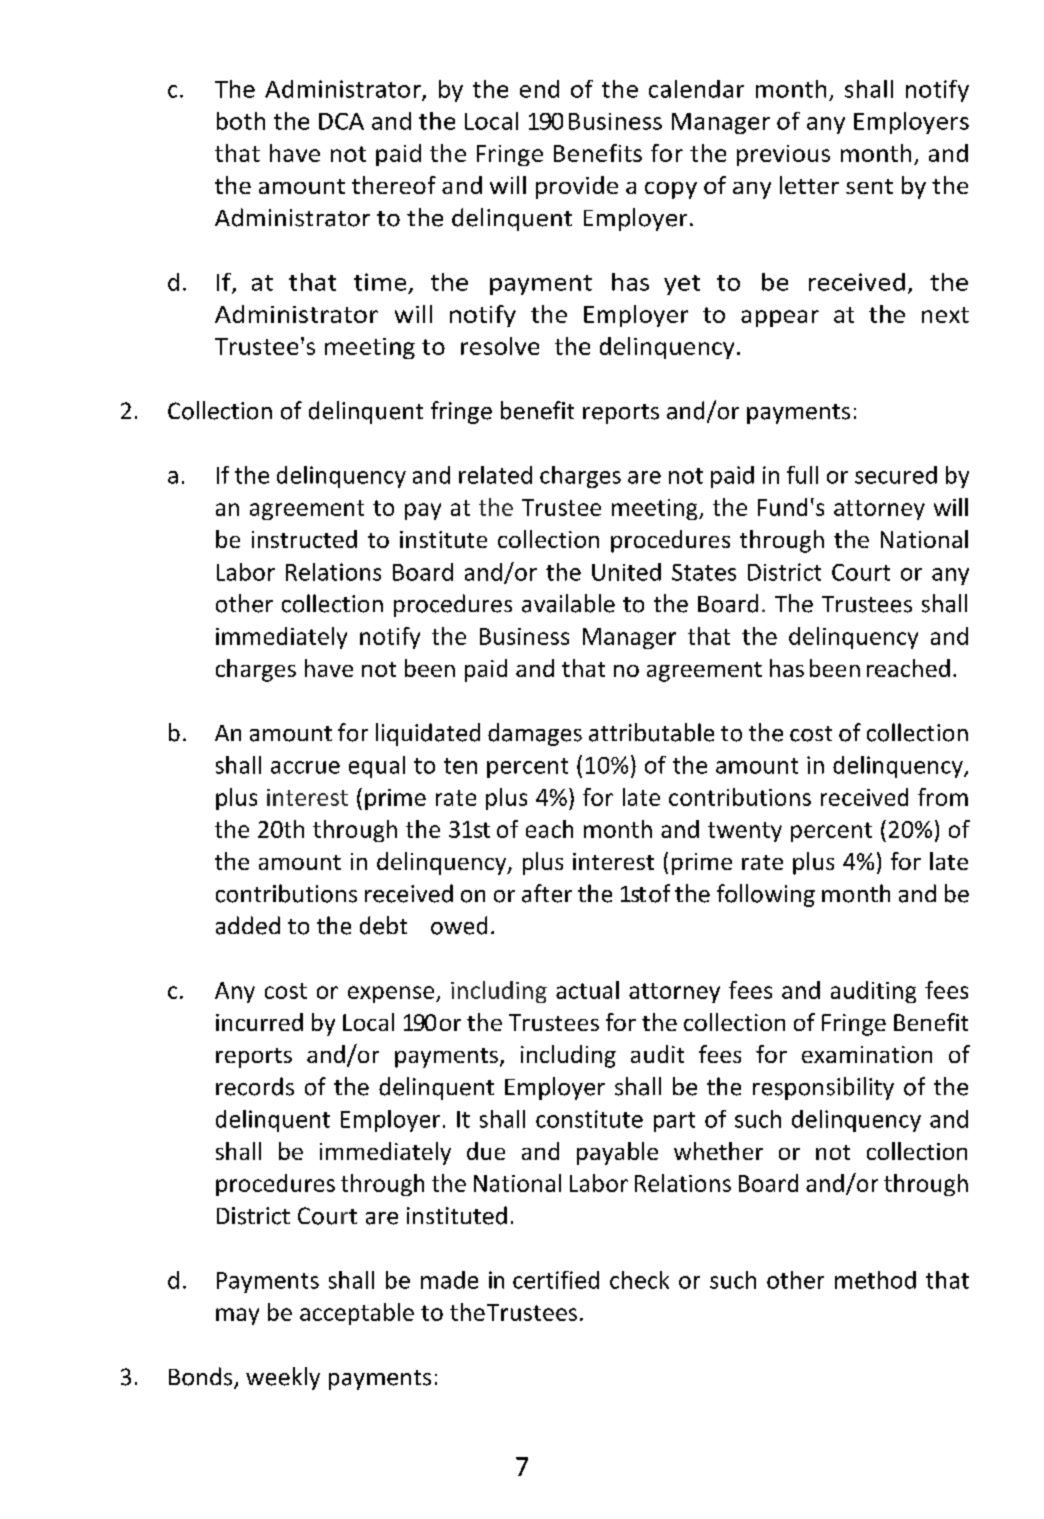  What do you see at coordinates (766, 895) in the screenshot?
I see `following` at bounding box center [766, 895].
